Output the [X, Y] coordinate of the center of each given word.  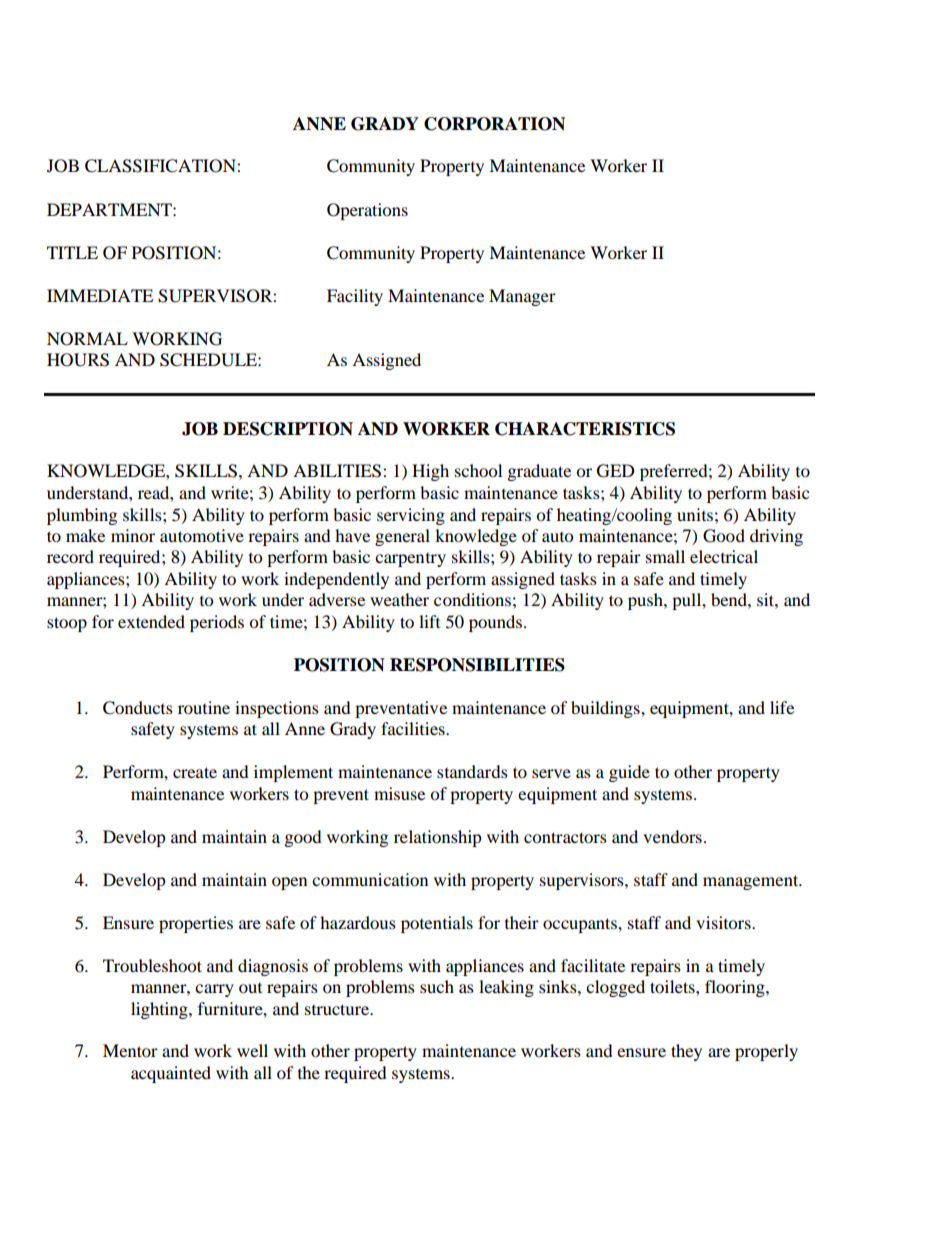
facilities [414, 728]
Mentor [130, 1050]
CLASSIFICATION [161, 166]
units [695, 514]
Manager [522, 297]
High [430, 472]
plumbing [82, 516]
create [195, 772]
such [437, 986]
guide [629, 773]
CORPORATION [494, 124]
